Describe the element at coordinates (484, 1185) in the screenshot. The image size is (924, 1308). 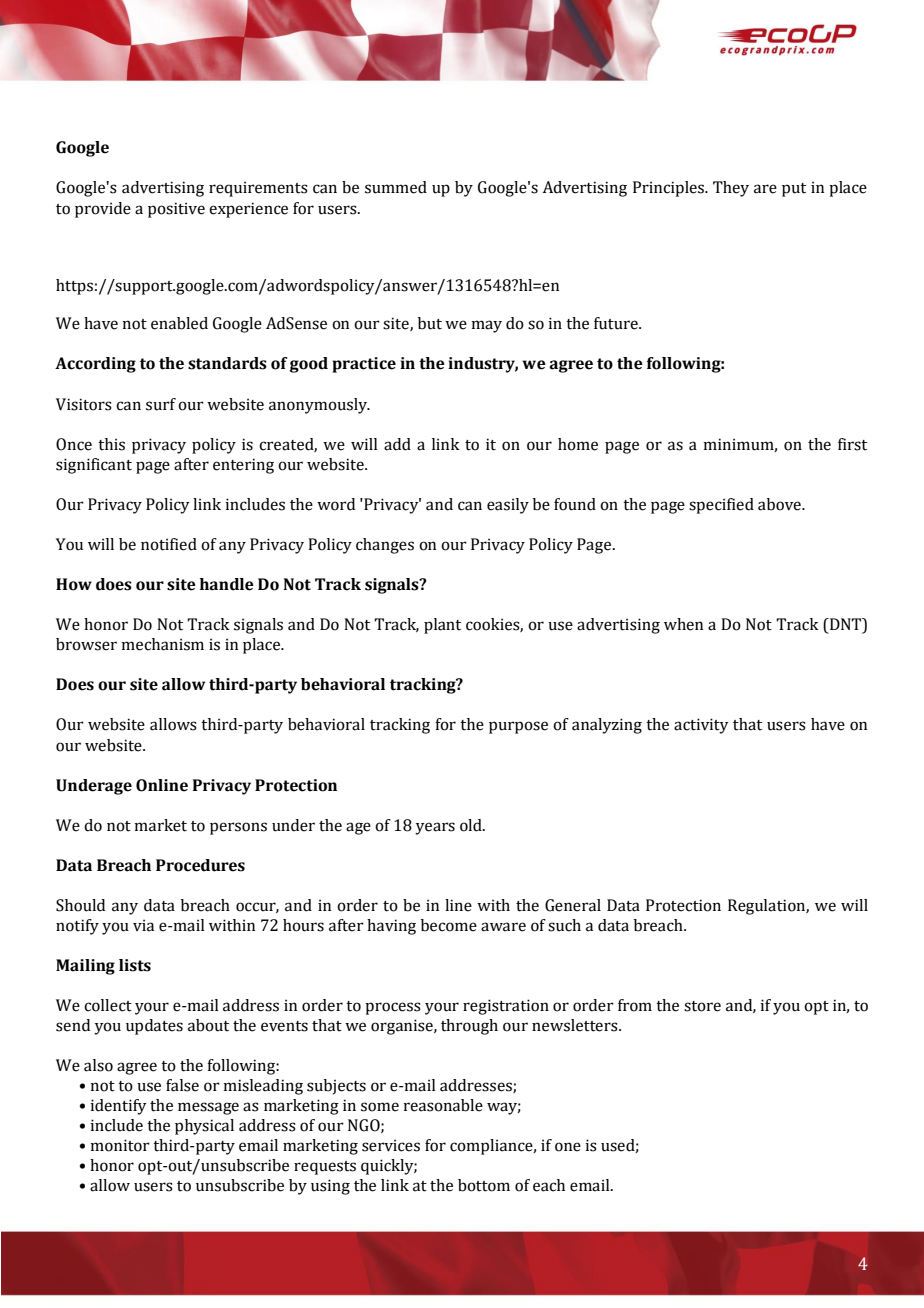
I see `bottom` at that location.
